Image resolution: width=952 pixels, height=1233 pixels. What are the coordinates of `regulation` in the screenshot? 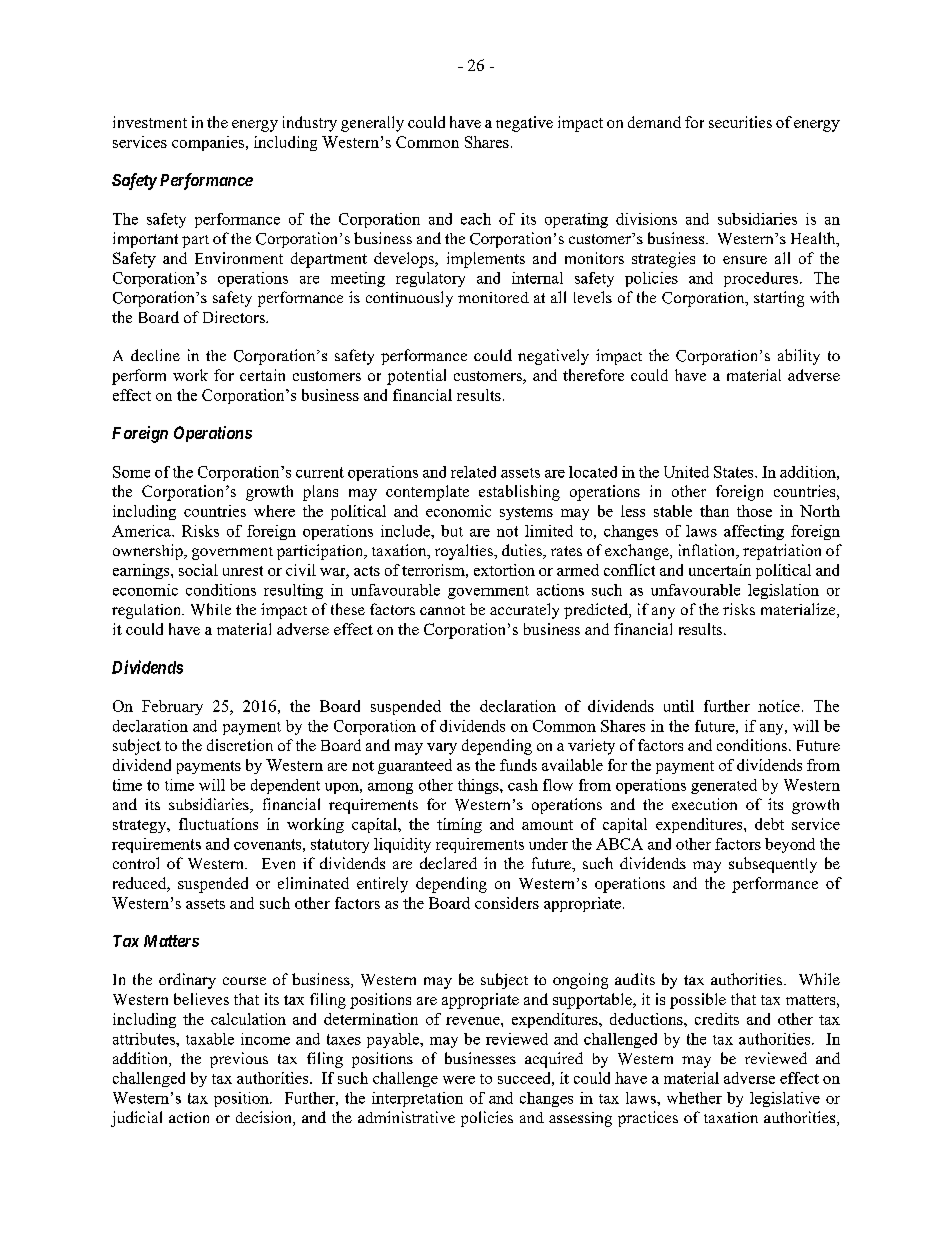 It's located at (148, 611).
